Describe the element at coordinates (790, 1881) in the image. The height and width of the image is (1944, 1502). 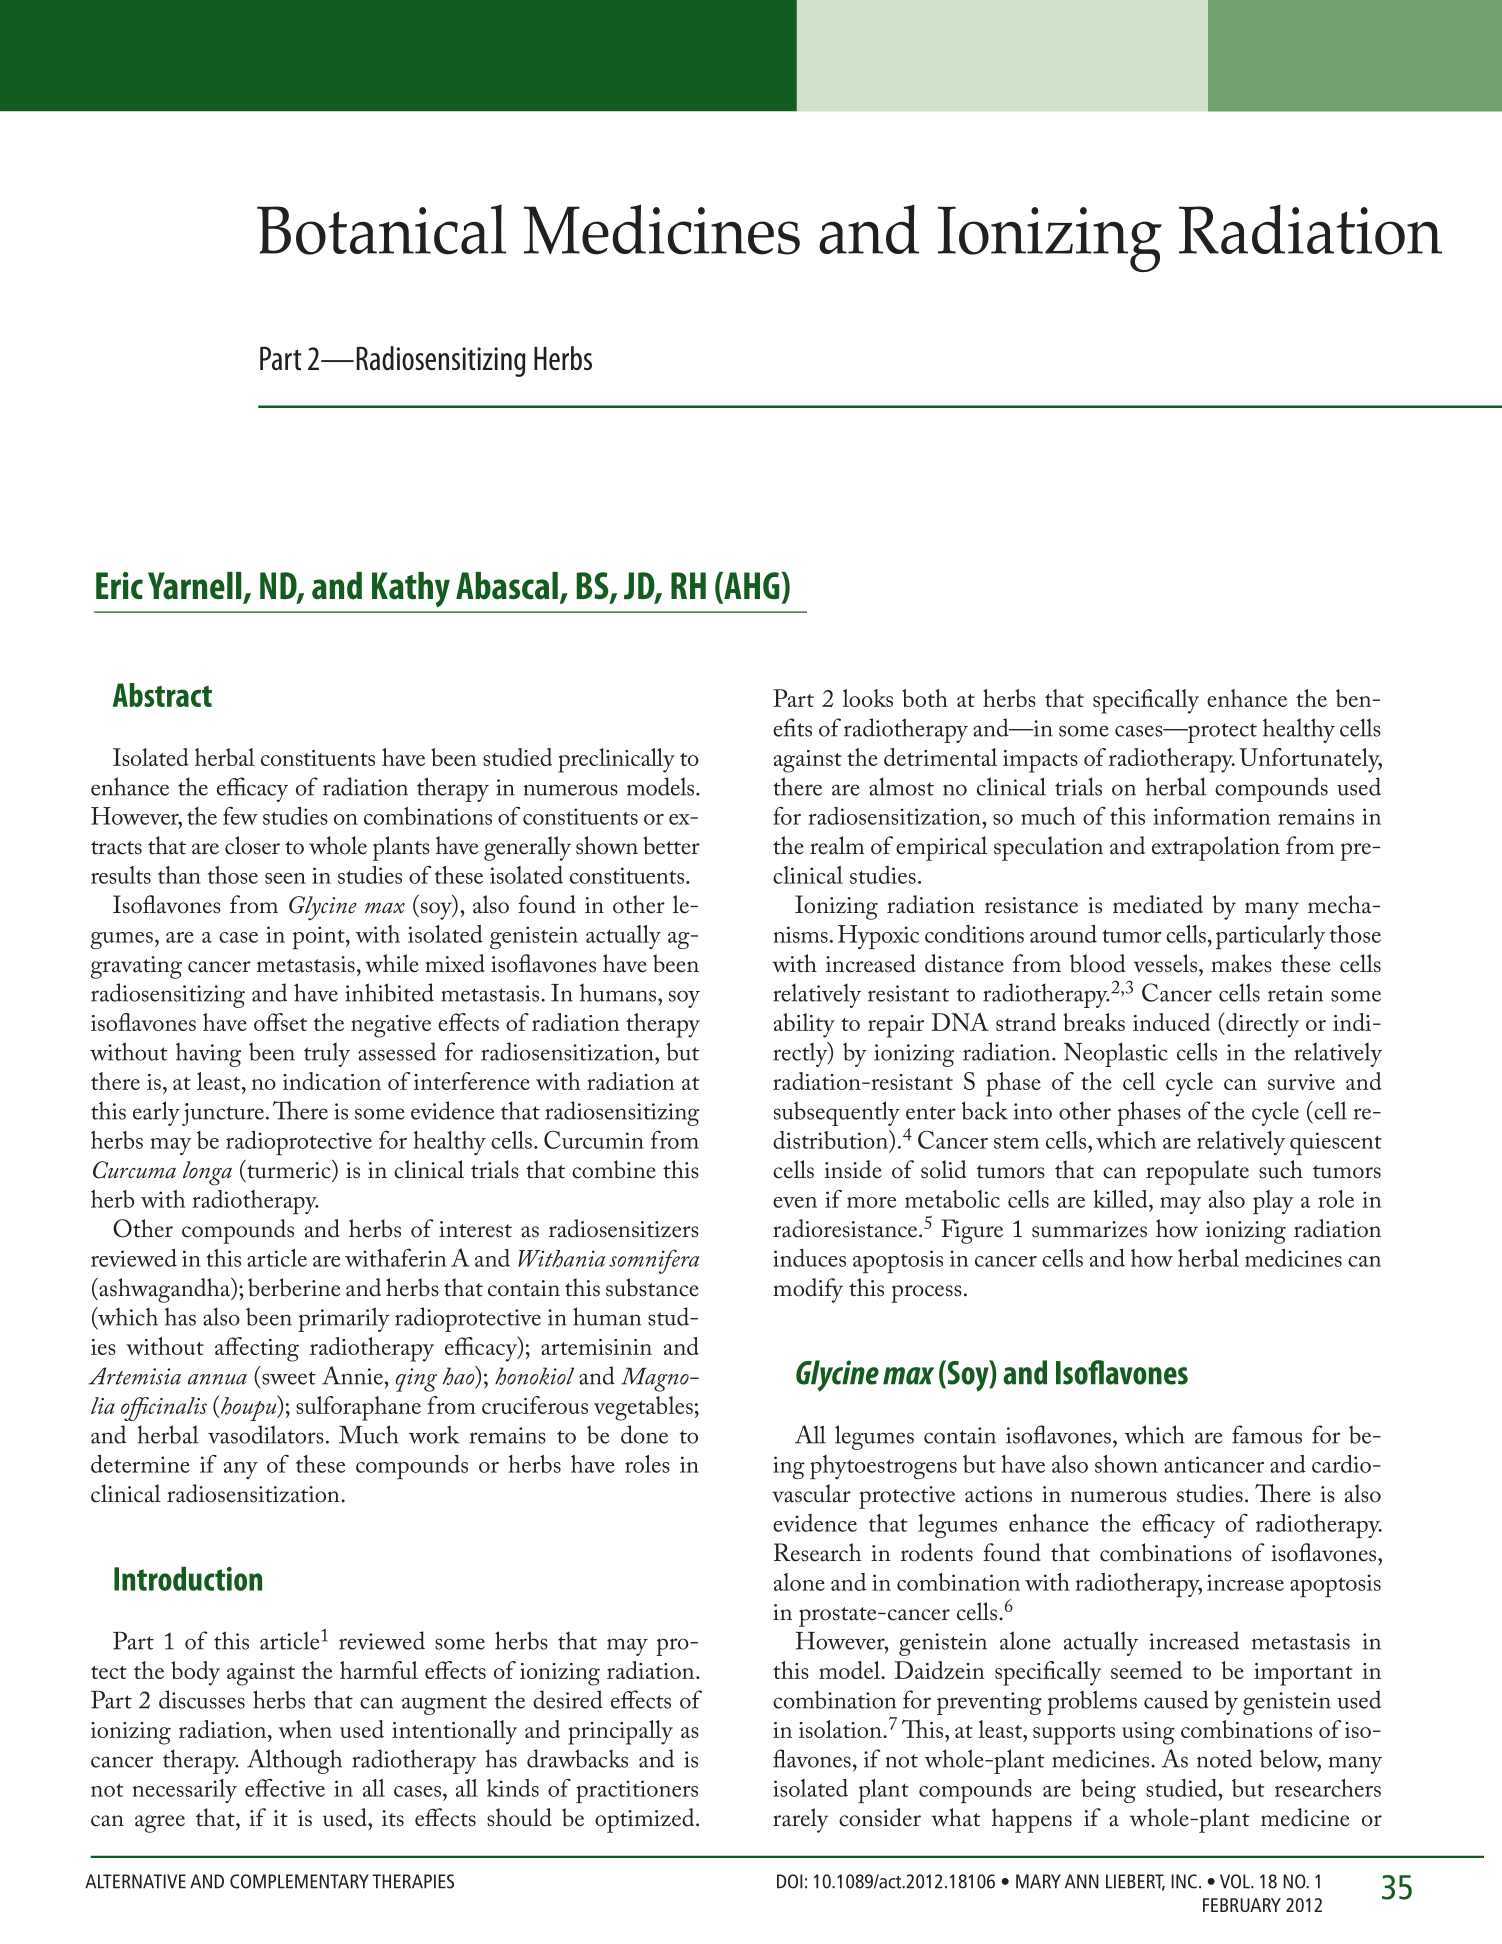
I see `DOI` at that location.
